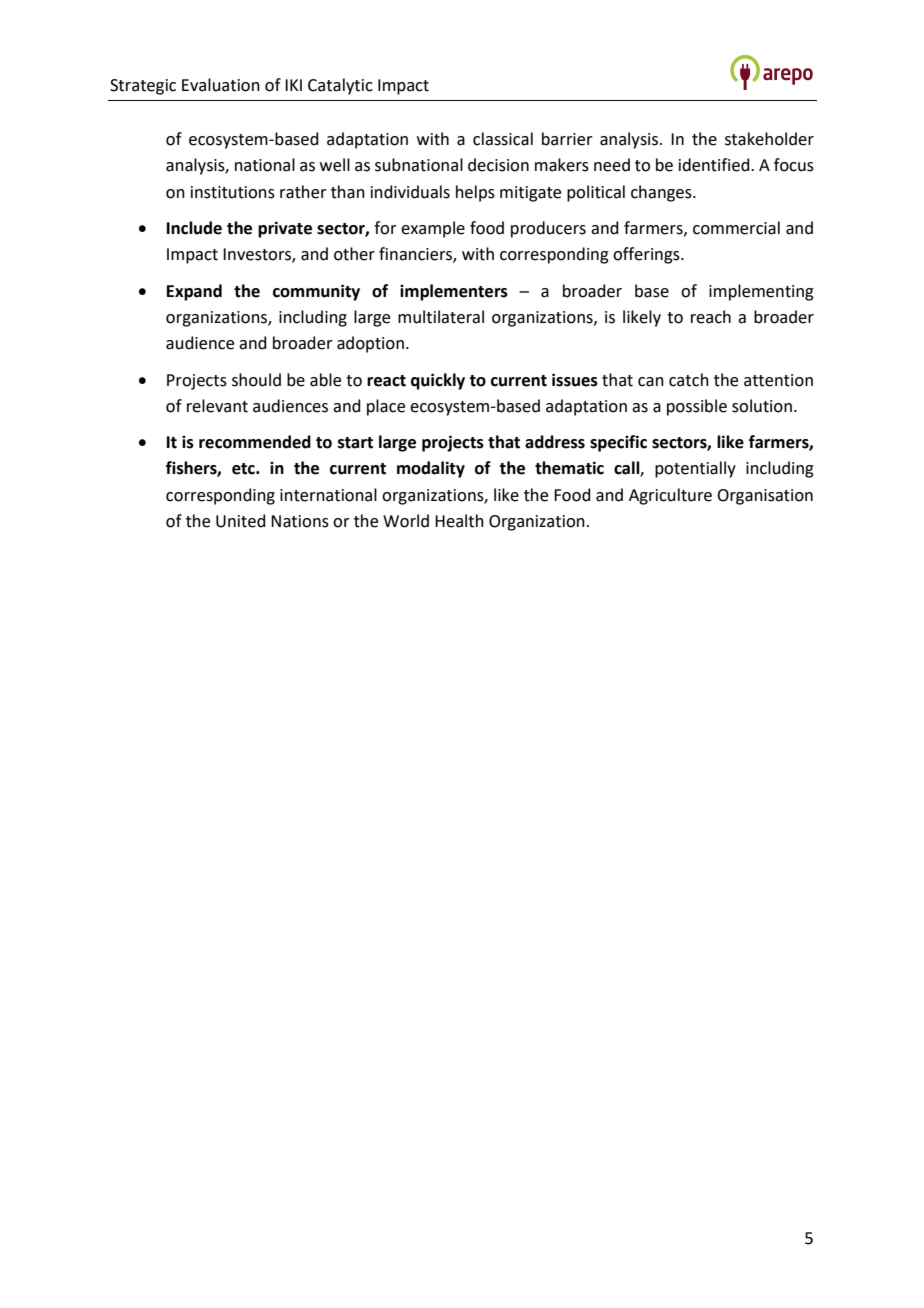 Image resolution: width=924 pixels, height=1308 pixels. Describe the element at coordinates (459, 521) in the image. I see `Health` at that location.
